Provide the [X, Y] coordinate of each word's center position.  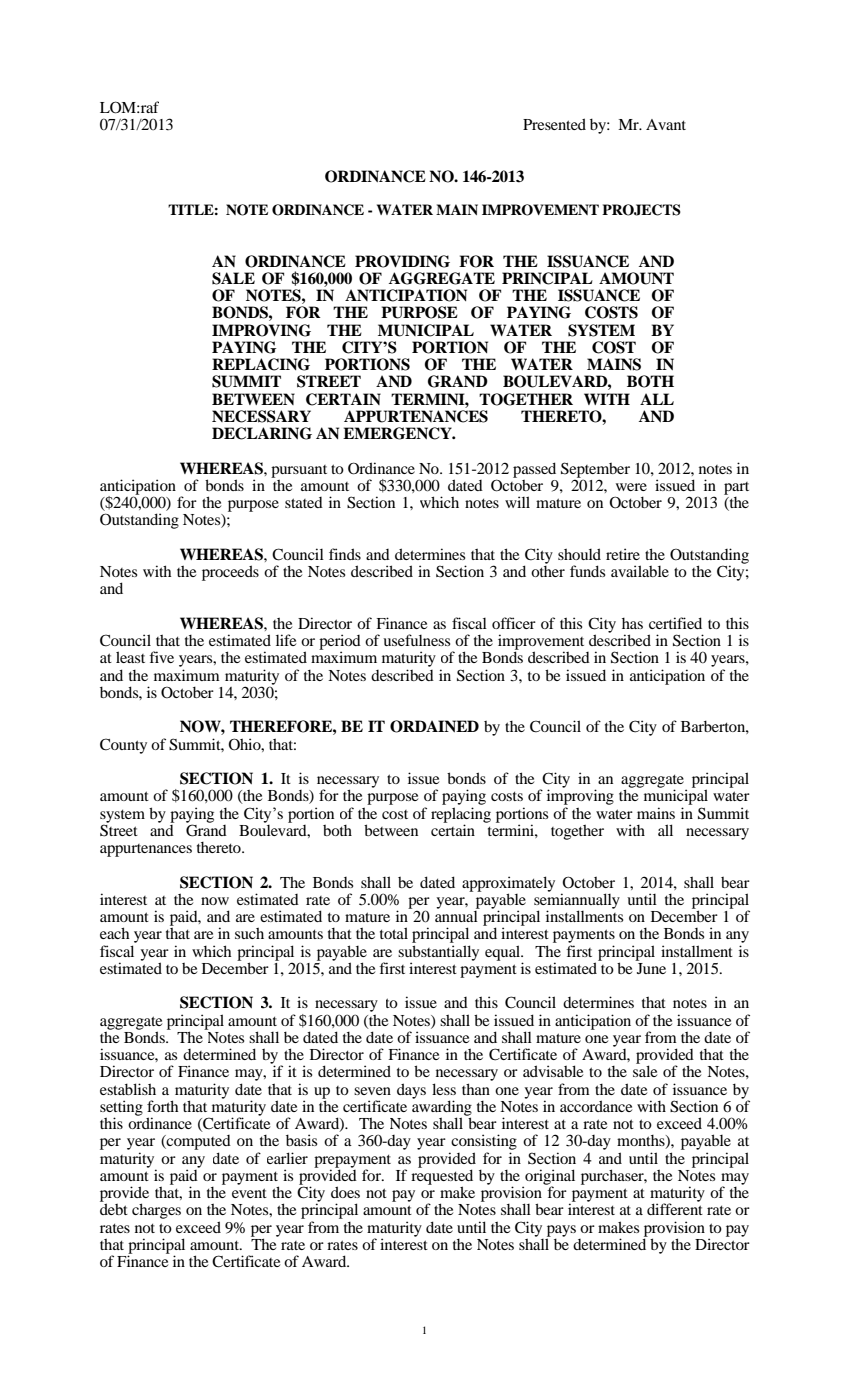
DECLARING [262, 433]
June [650, 967]
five [161, 657]
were [631, 487]
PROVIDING [402, 261]
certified [675, 623]
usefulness [416, 640]
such [249, 933]
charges [156, 1211]
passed [534, 470]
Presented [554, 124]
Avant [666, 124]
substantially [438, 954]
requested [442, 1177]
